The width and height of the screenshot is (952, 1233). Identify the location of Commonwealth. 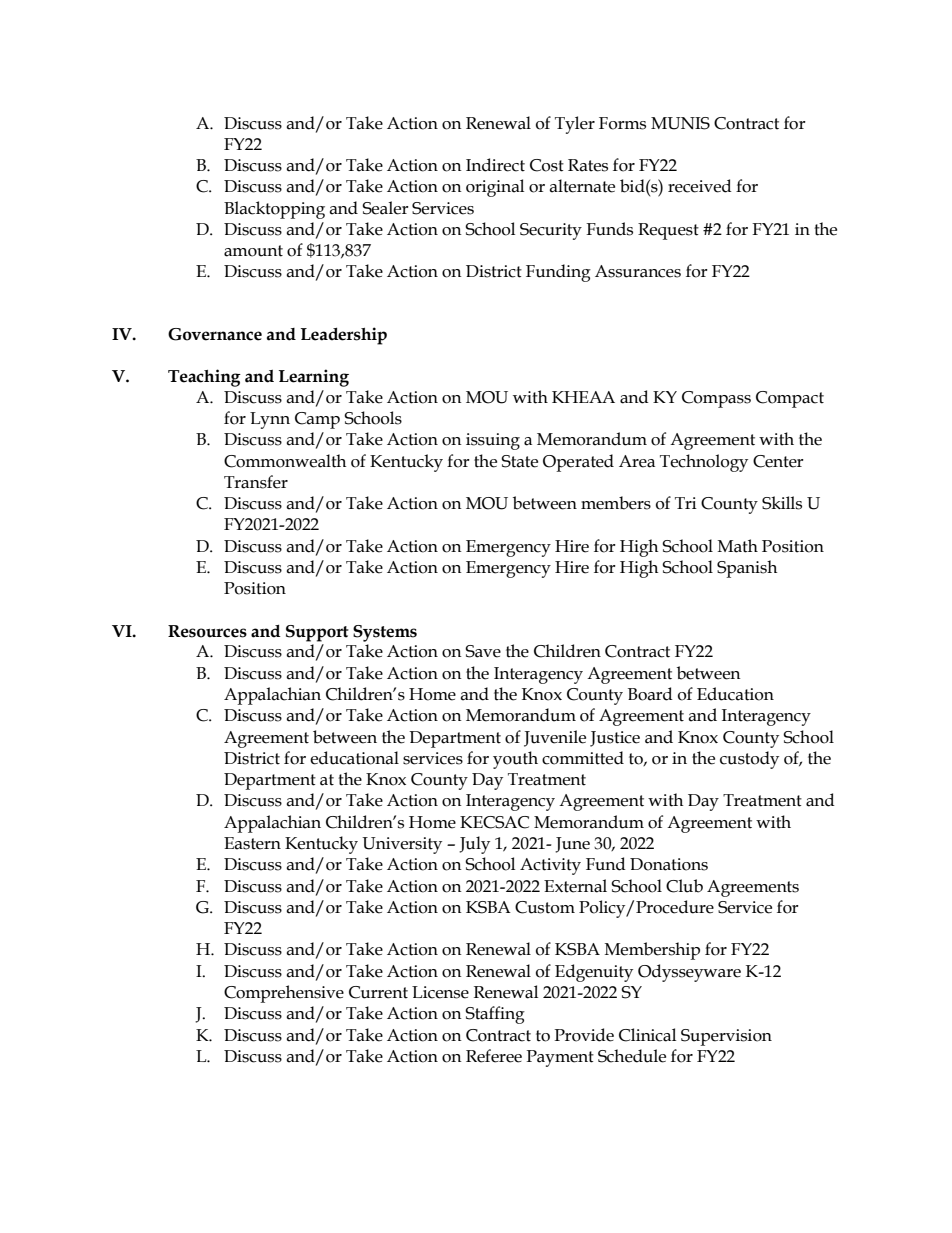
(285, 461).
